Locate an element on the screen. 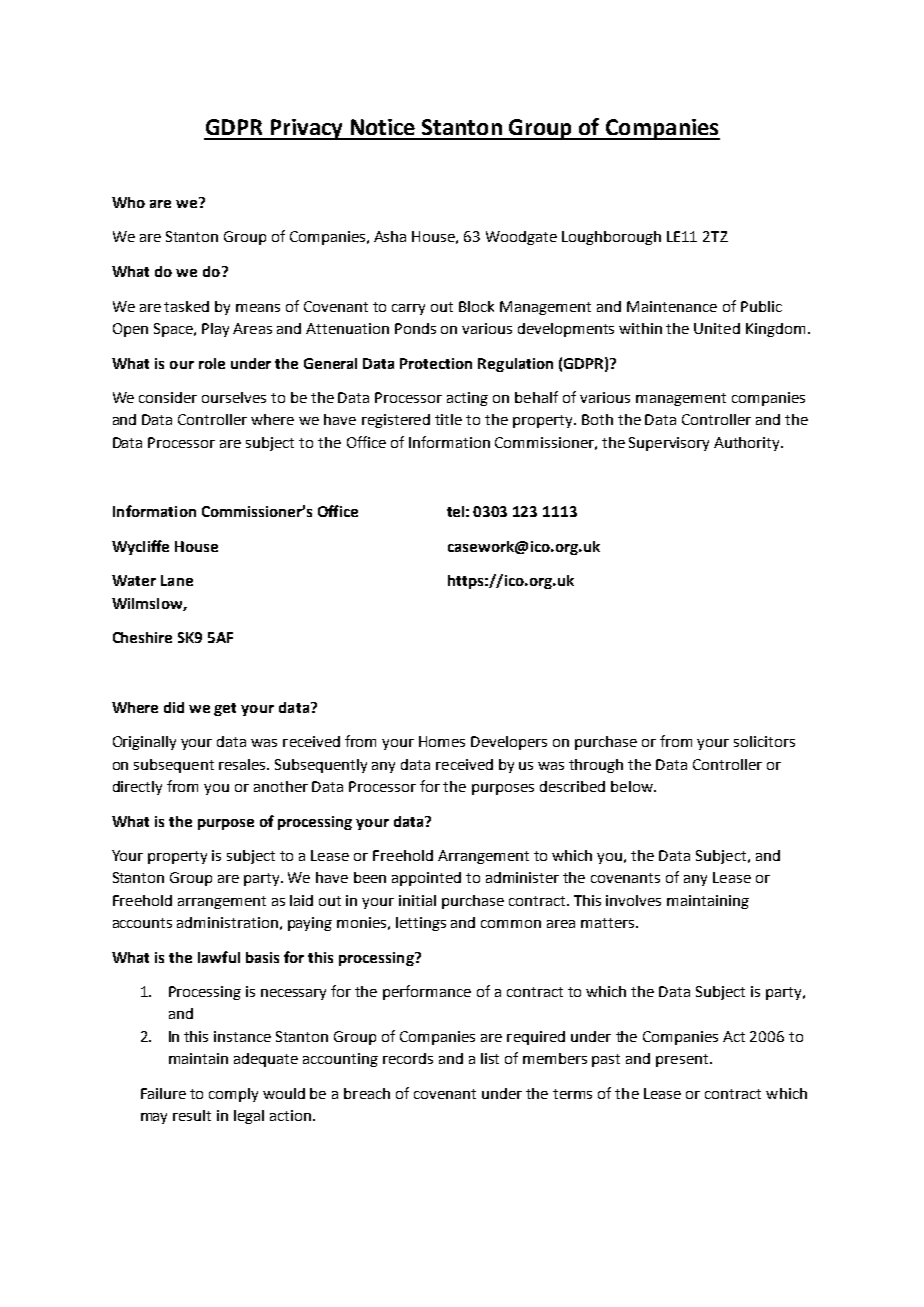  Asha is located at coordinates (390, 236).
